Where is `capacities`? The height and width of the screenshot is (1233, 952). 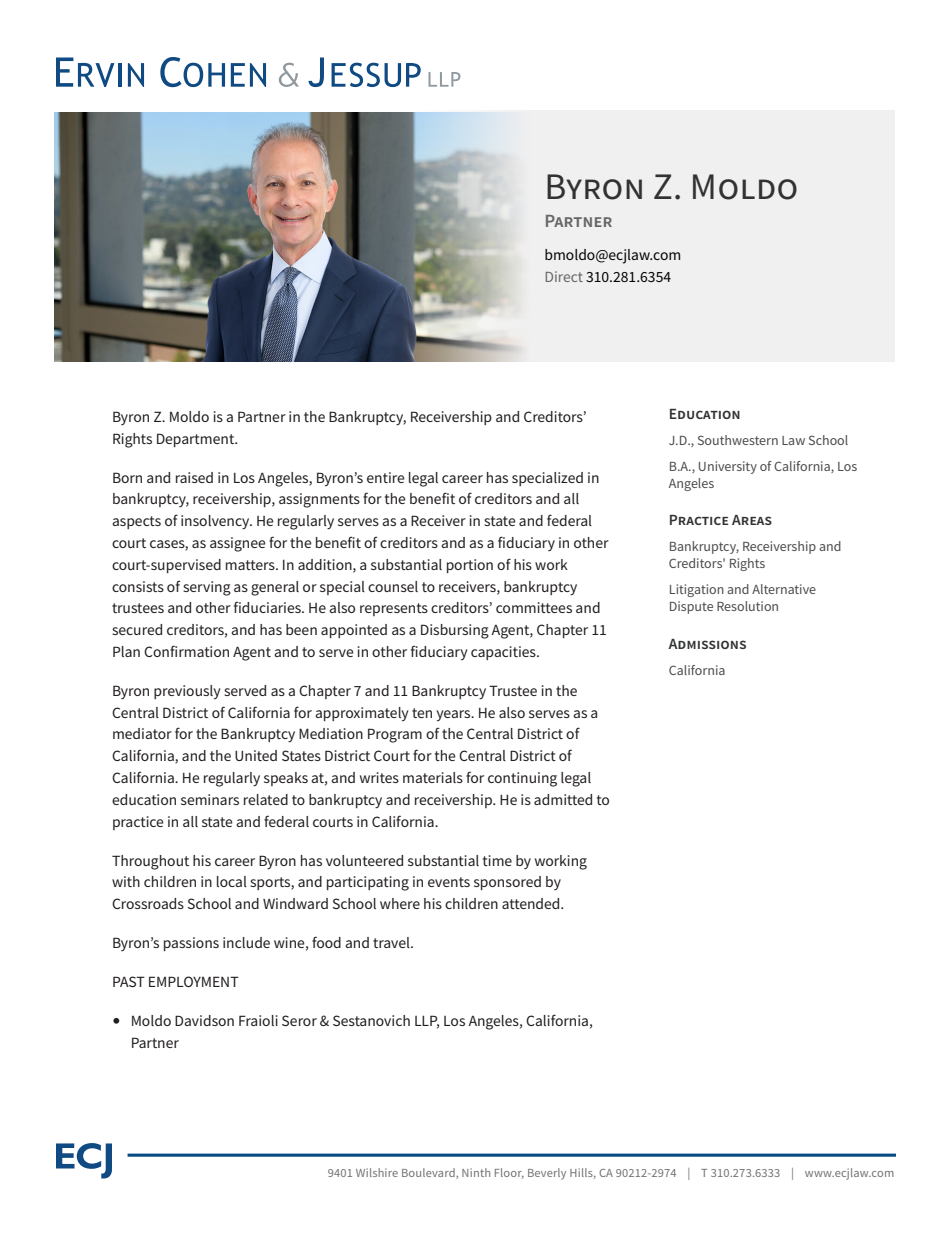
capacities is located at coordinates (504, 653).
